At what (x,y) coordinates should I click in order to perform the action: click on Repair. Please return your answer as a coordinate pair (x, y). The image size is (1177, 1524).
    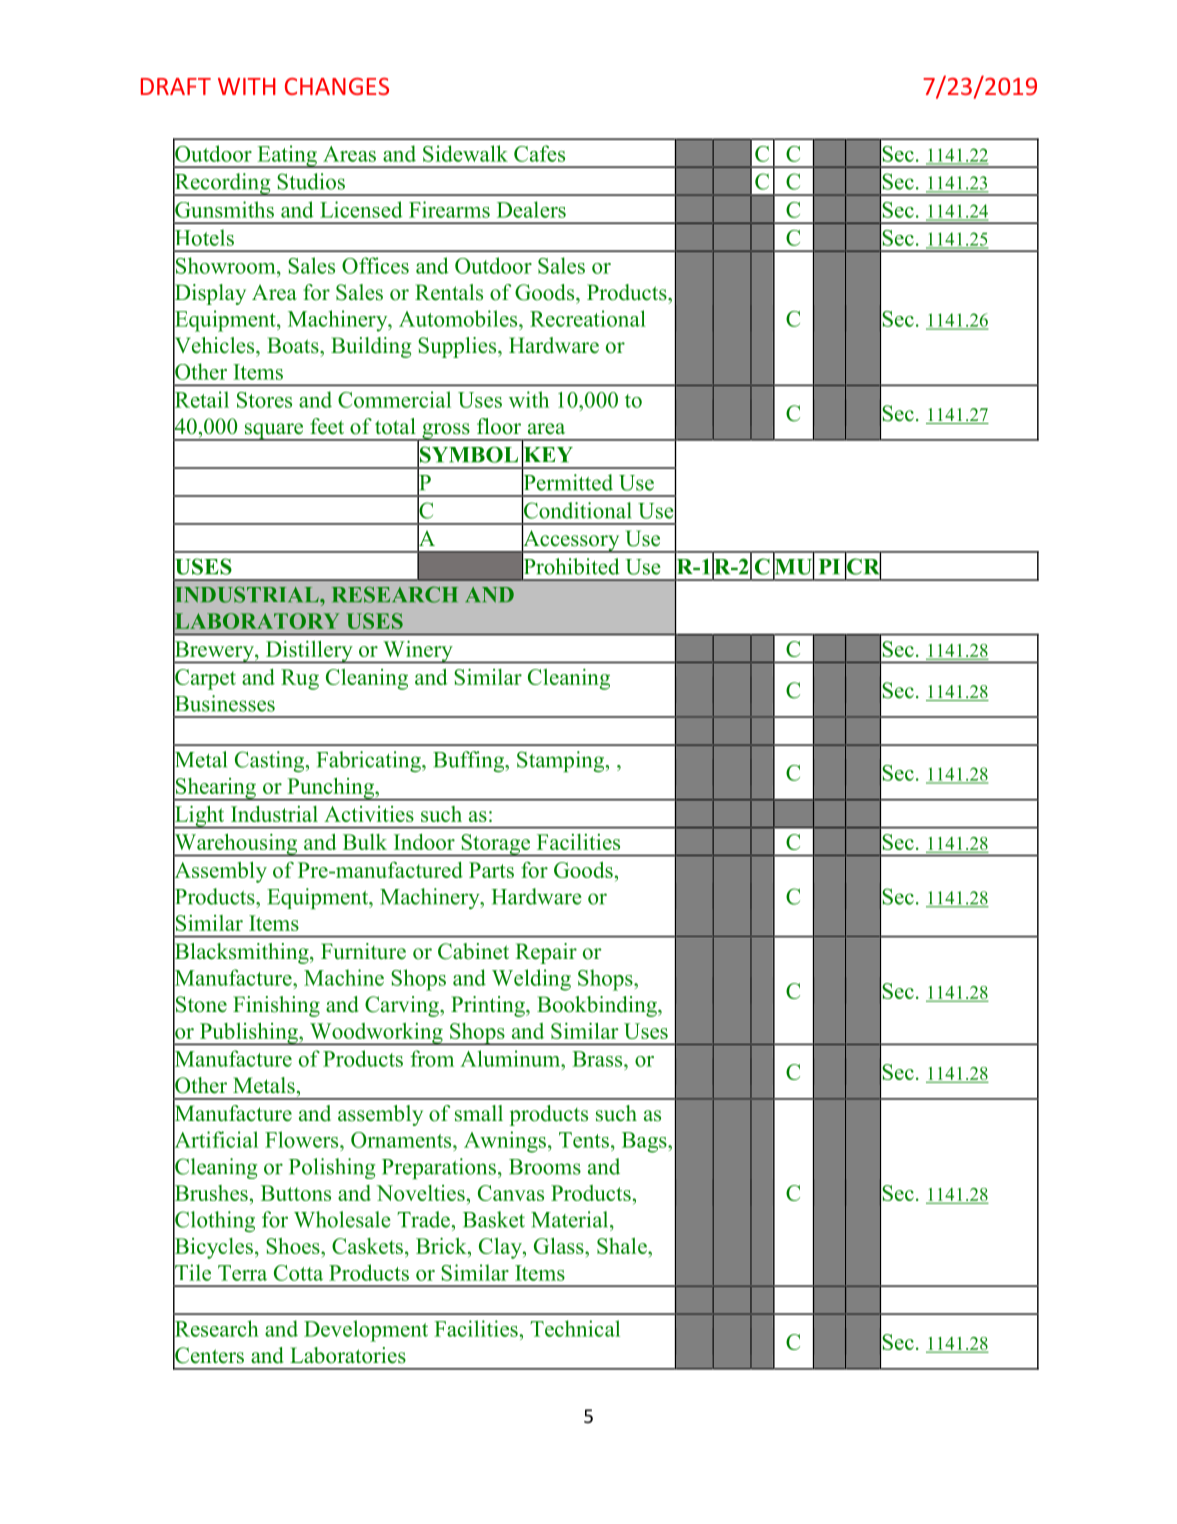
    Looking at the image, I should click on (546, 953).
